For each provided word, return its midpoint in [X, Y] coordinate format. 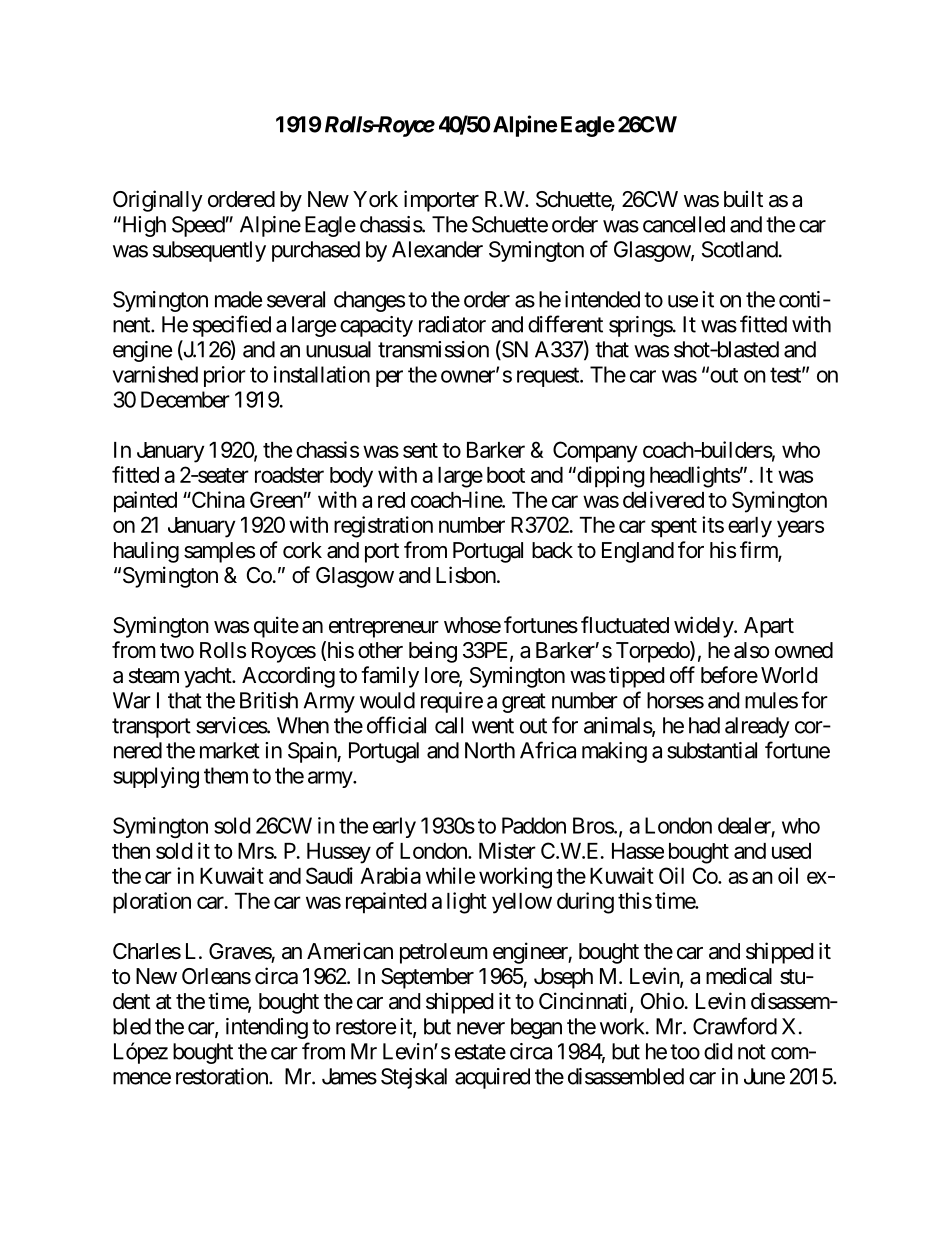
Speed [198, 226]
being [433, 652]
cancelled [684, 224]
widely [704, 627]
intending [267, 1028]
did [718, 1051]
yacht [208, 677]
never [481, 1028]
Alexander [437, 249]
